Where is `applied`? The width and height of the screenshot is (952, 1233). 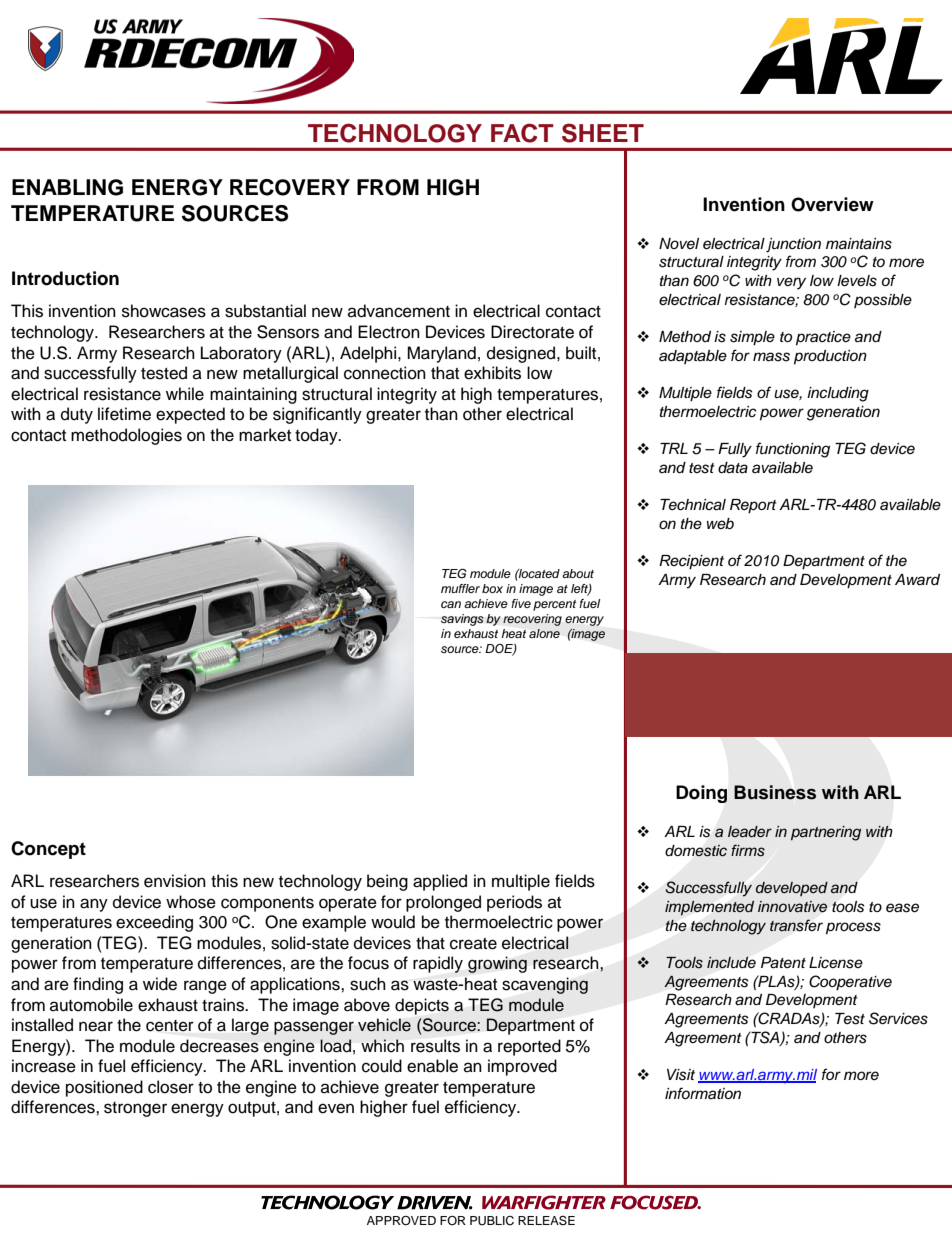
applied is located at coordinates (440, 882).
